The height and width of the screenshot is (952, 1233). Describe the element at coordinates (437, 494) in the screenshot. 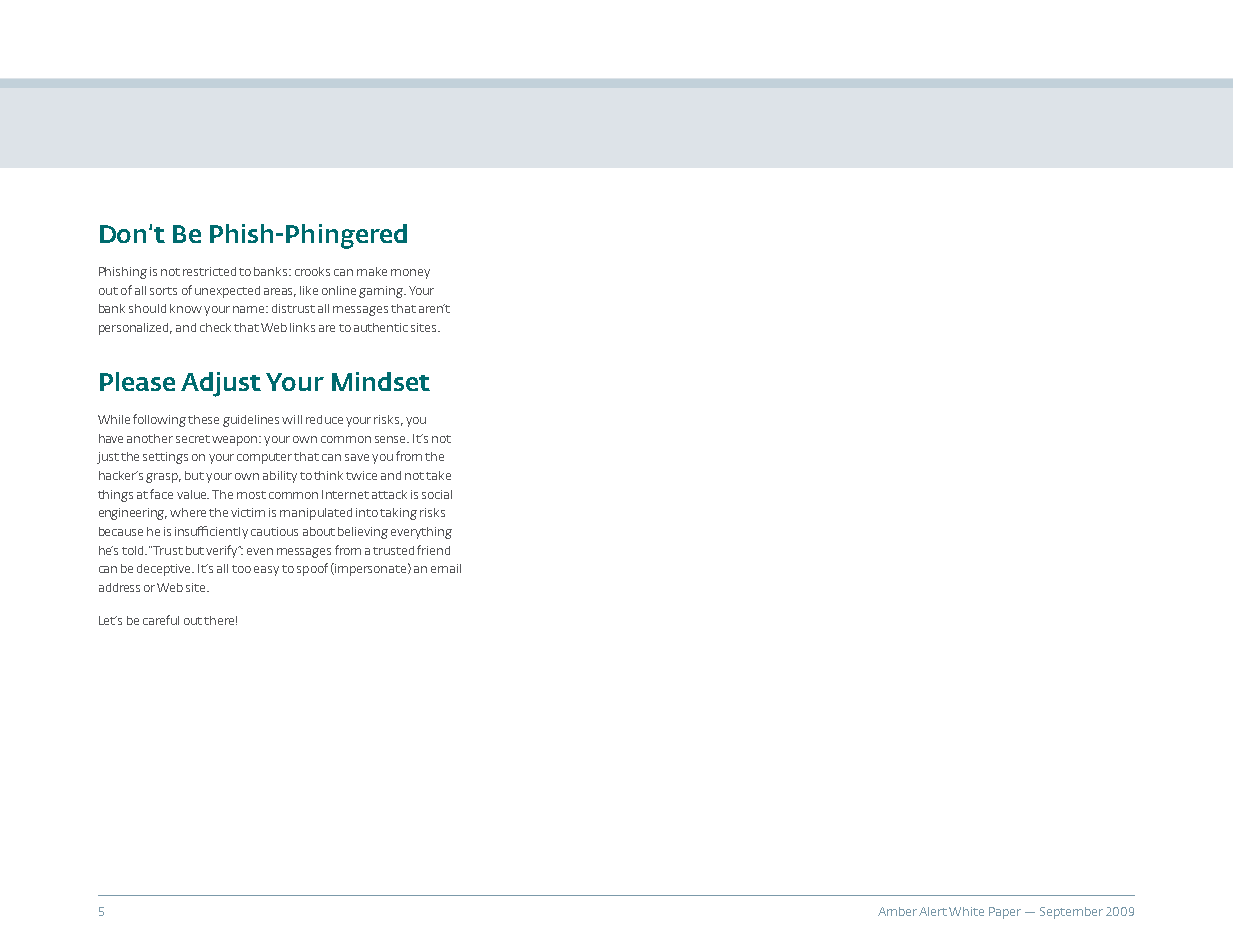

I see `social` at that location.
